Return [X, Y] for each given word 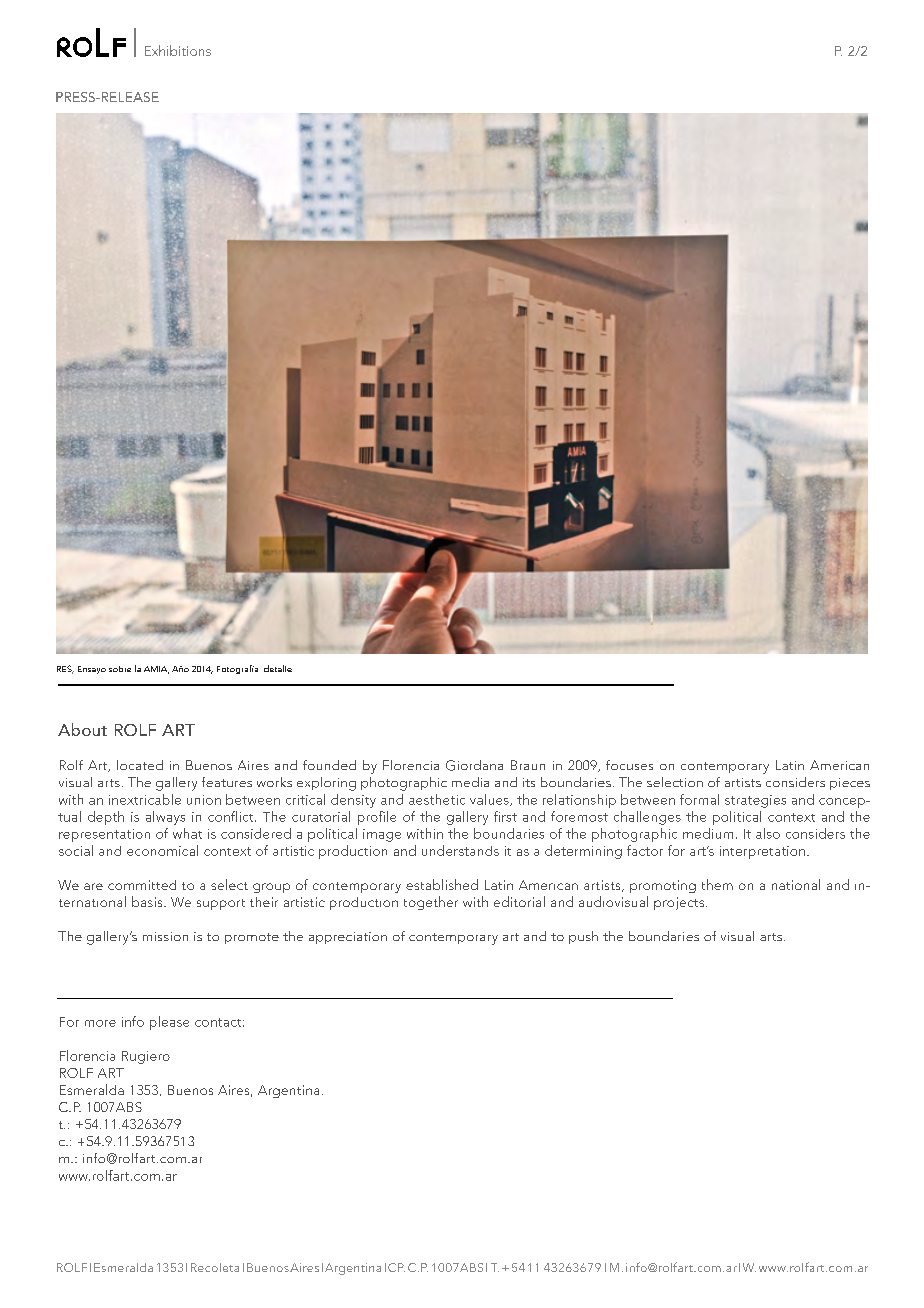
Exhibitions [178, 50]
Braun [528, 765]
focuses [629, 765]
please [169, 1023]
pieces [850, 784]
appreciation [348, 938]
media [470, 782]
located [140, 765]
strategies [755, 801]
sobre [120, 669]
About [82, 729]
